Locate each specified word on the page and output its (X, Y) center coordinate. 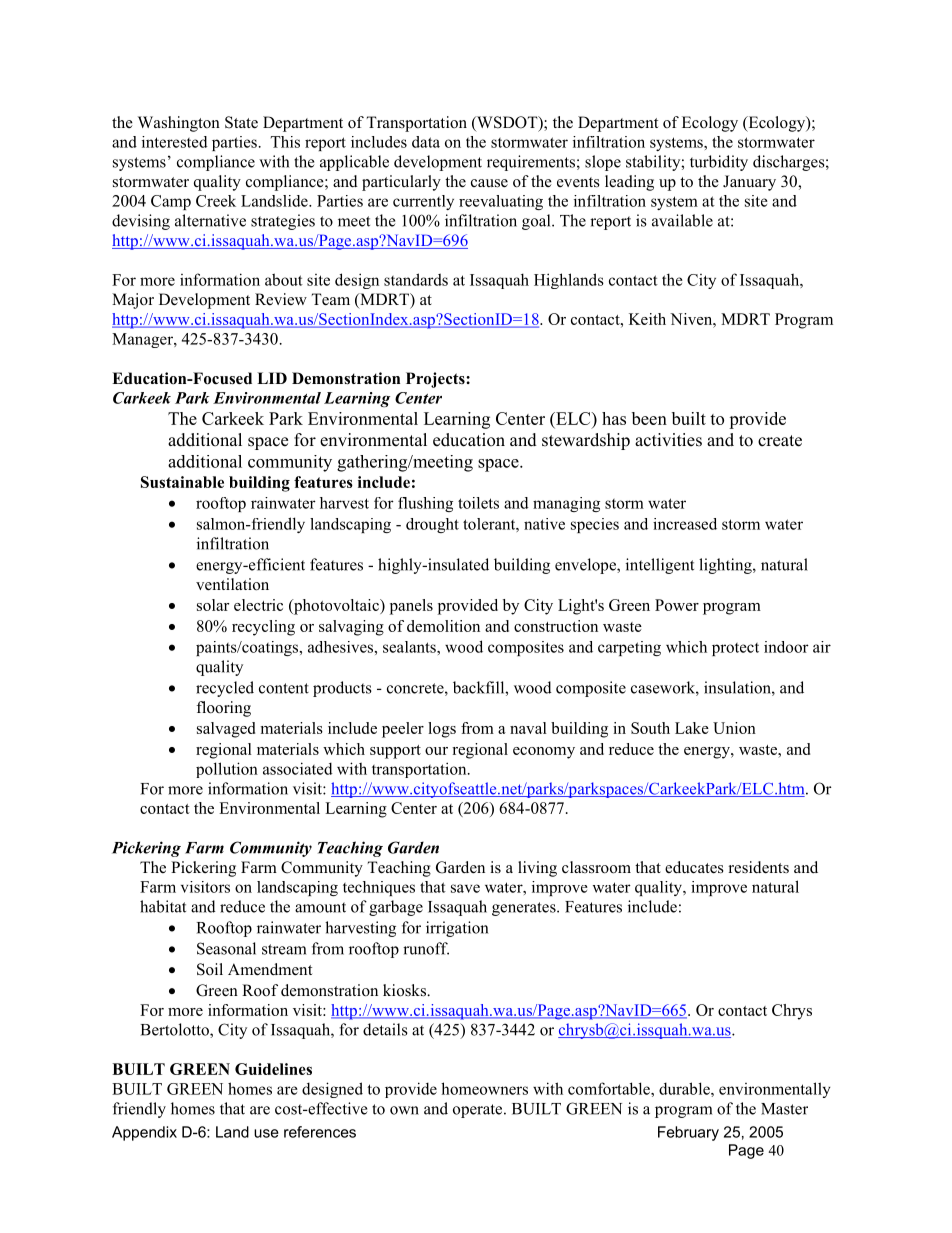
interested (175, 142)
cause (489, 183)
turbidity (719, 163)
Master (784, 1109)
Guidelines (273, 1069)
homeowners (484, 1088)
